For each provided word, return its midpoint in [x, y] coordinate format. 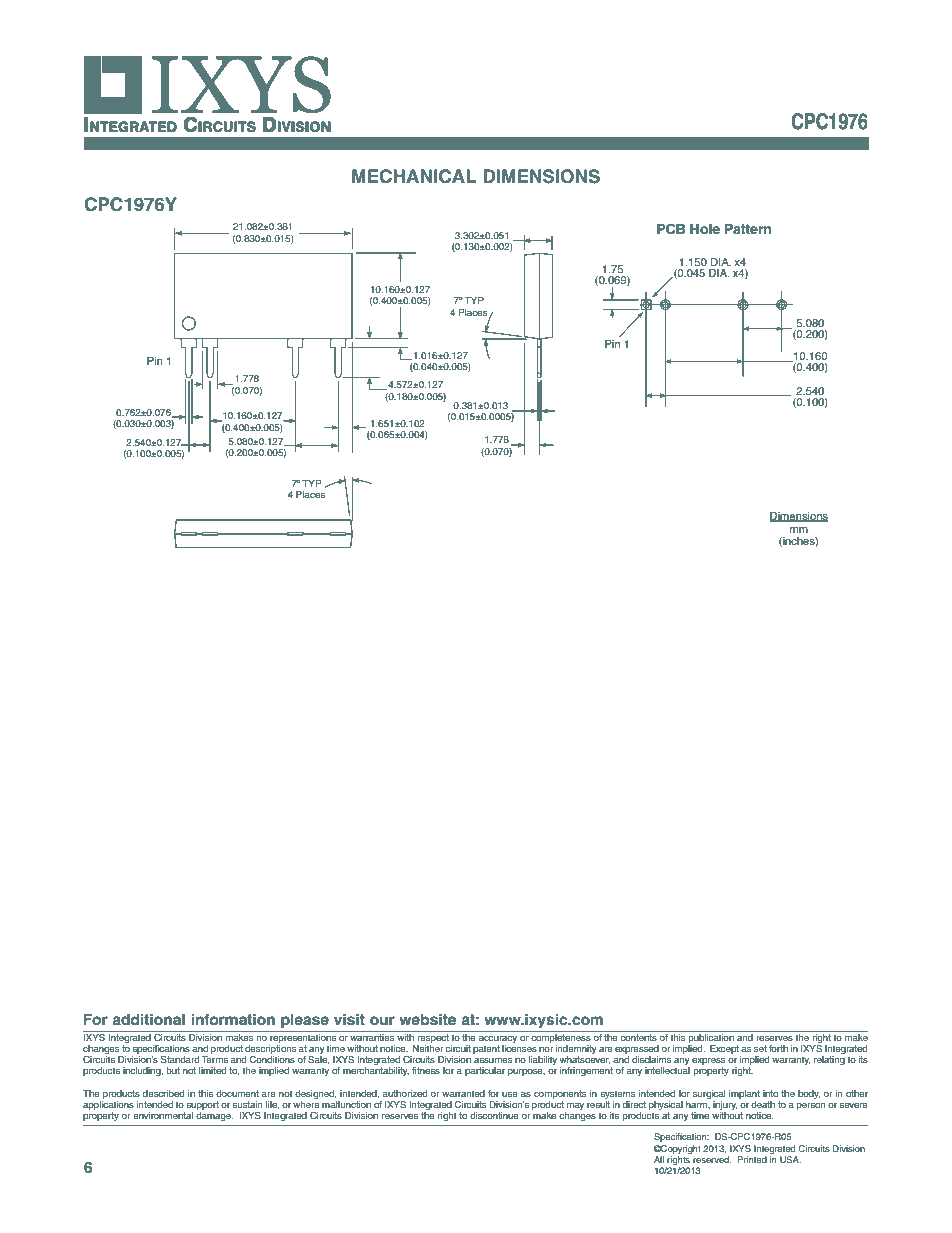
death [763, 1104]
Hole [705, 229]
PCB [671, 229]
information [233, 1019]
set [760, 1048]
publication [711, 1037]
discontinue [494, 1115]
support [202, 1107]
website [427, 1019]
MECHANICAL [414, 176]
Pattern [748, 229]
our [382, 1020]
